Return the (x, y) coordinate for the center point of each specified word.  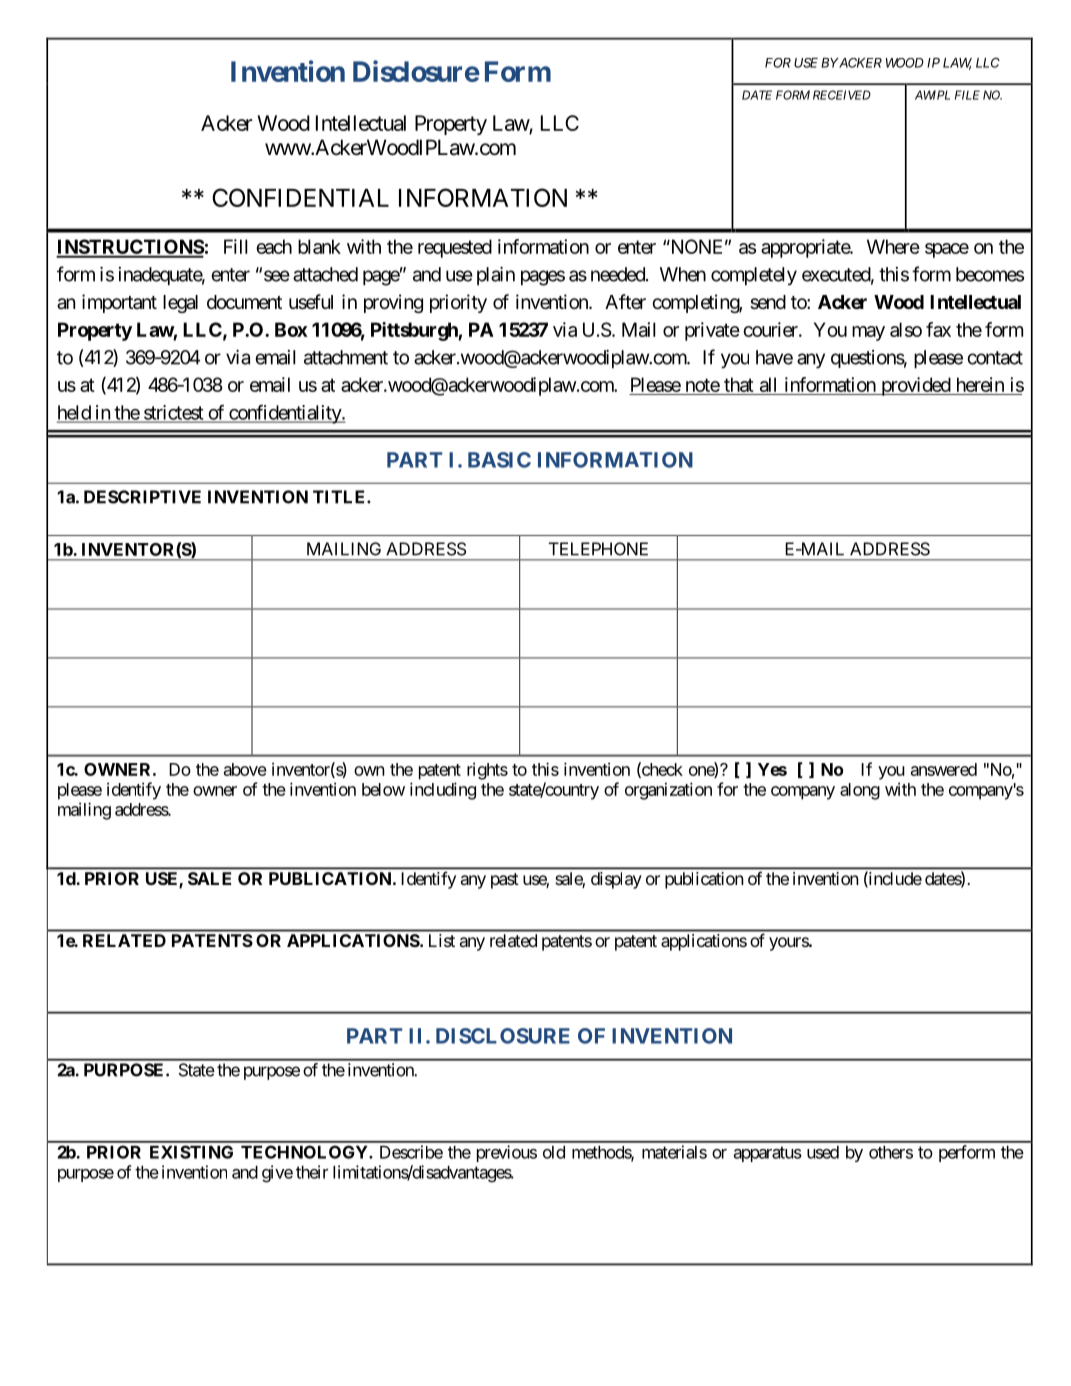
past (505, 881)
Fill (235, 246)
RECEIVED (842, 95)
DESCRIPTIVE (142, 497)
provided (915, 386)
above (245, 769)
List (442, 940)
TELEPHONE (598, 549)
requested (455, 248)
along (860, 791)
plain (496, 276)
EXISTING (191, 1152)
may (868, 333)
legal (180, 304)
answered (944, 769)
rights (487, 771)
